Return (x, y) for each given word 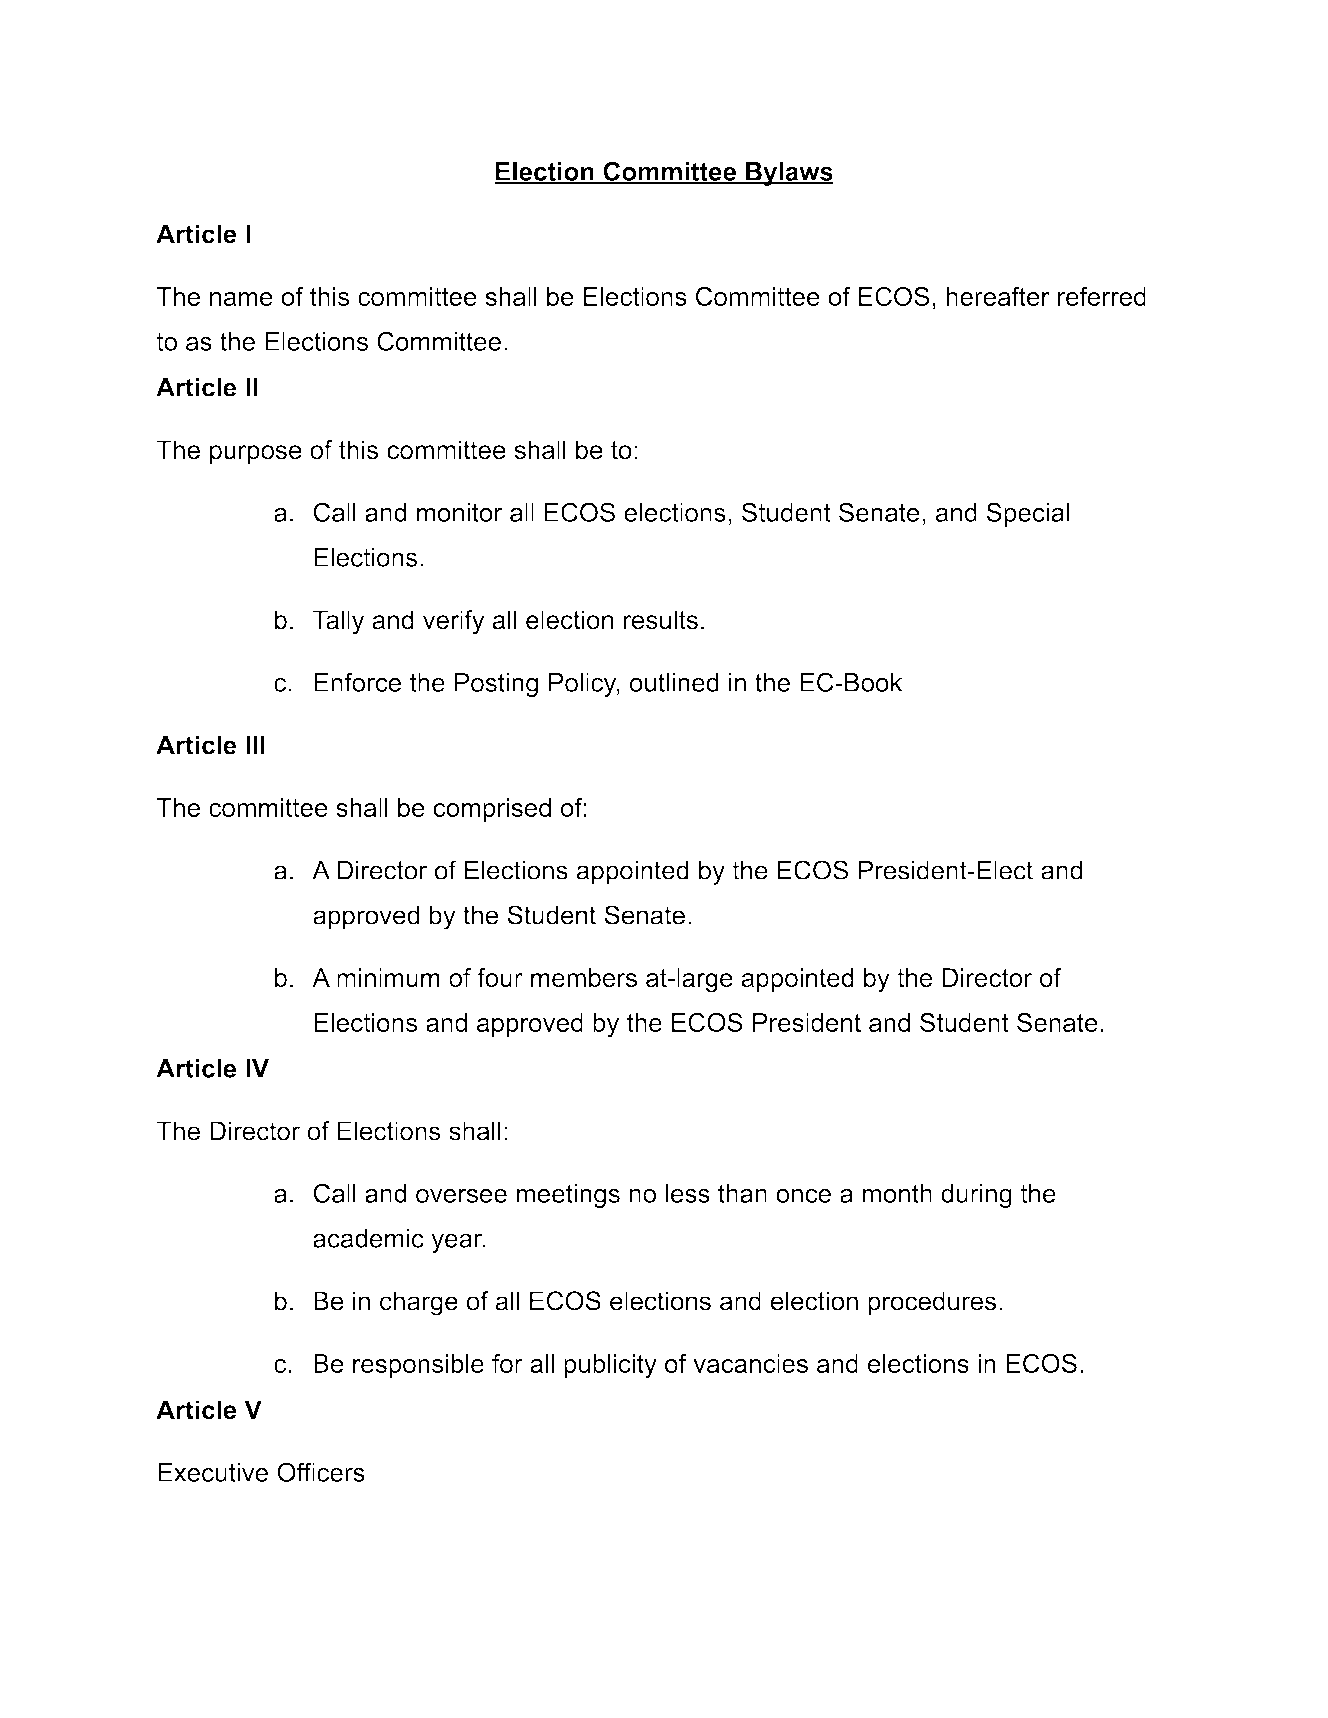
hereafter (998, 296)
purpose (256, 454)
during (976, 1196)
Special (1027, 514)
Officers (321, 1472)
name (241, 299)
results (661, 620)
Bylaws (788, 174)
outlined (674, 682)
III (255, 745)
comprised (492, 810)
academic (368, 1238)
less (688, 1193)
